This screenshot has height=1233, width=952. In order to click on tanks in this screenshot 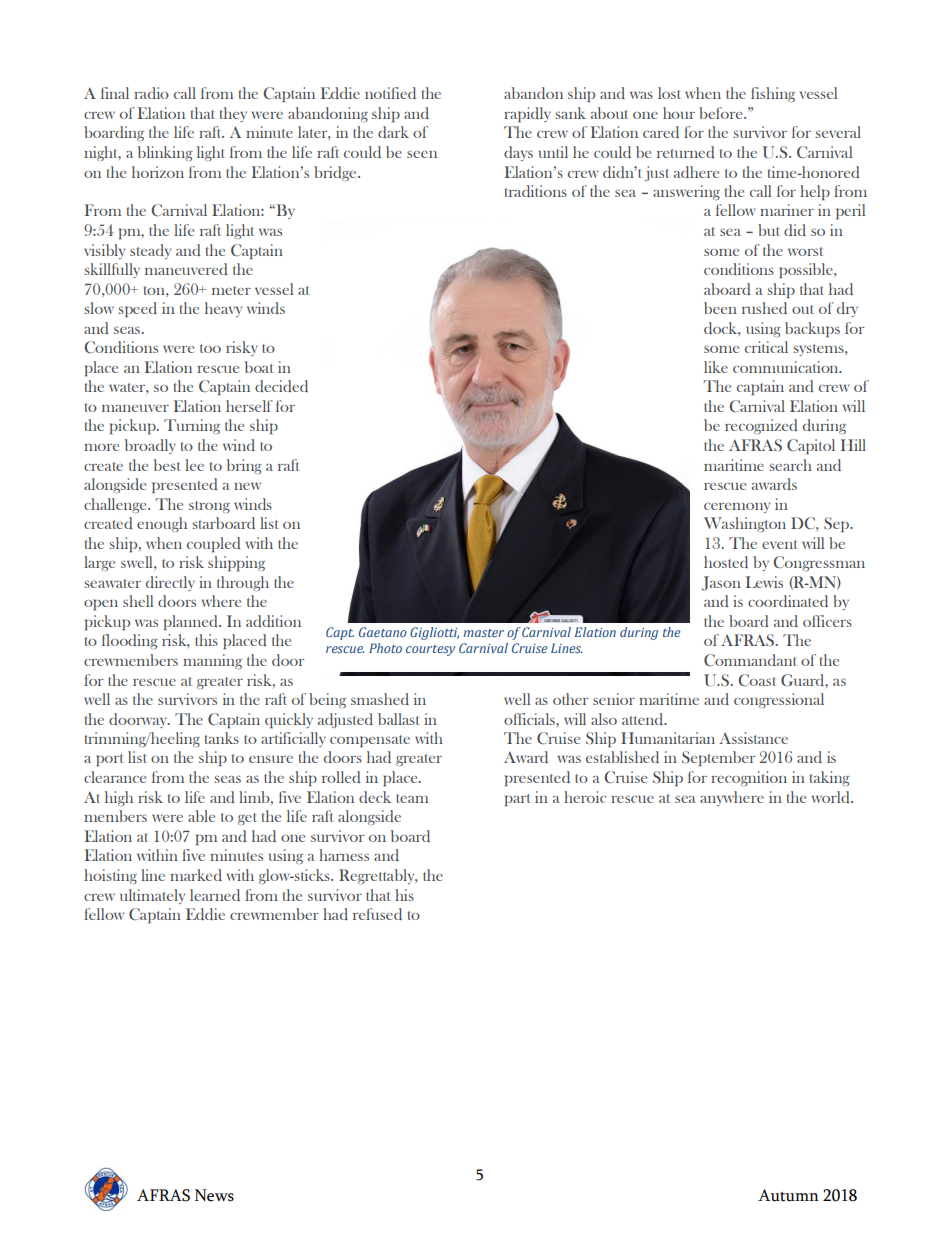, I will do `click(222, 738)`.
